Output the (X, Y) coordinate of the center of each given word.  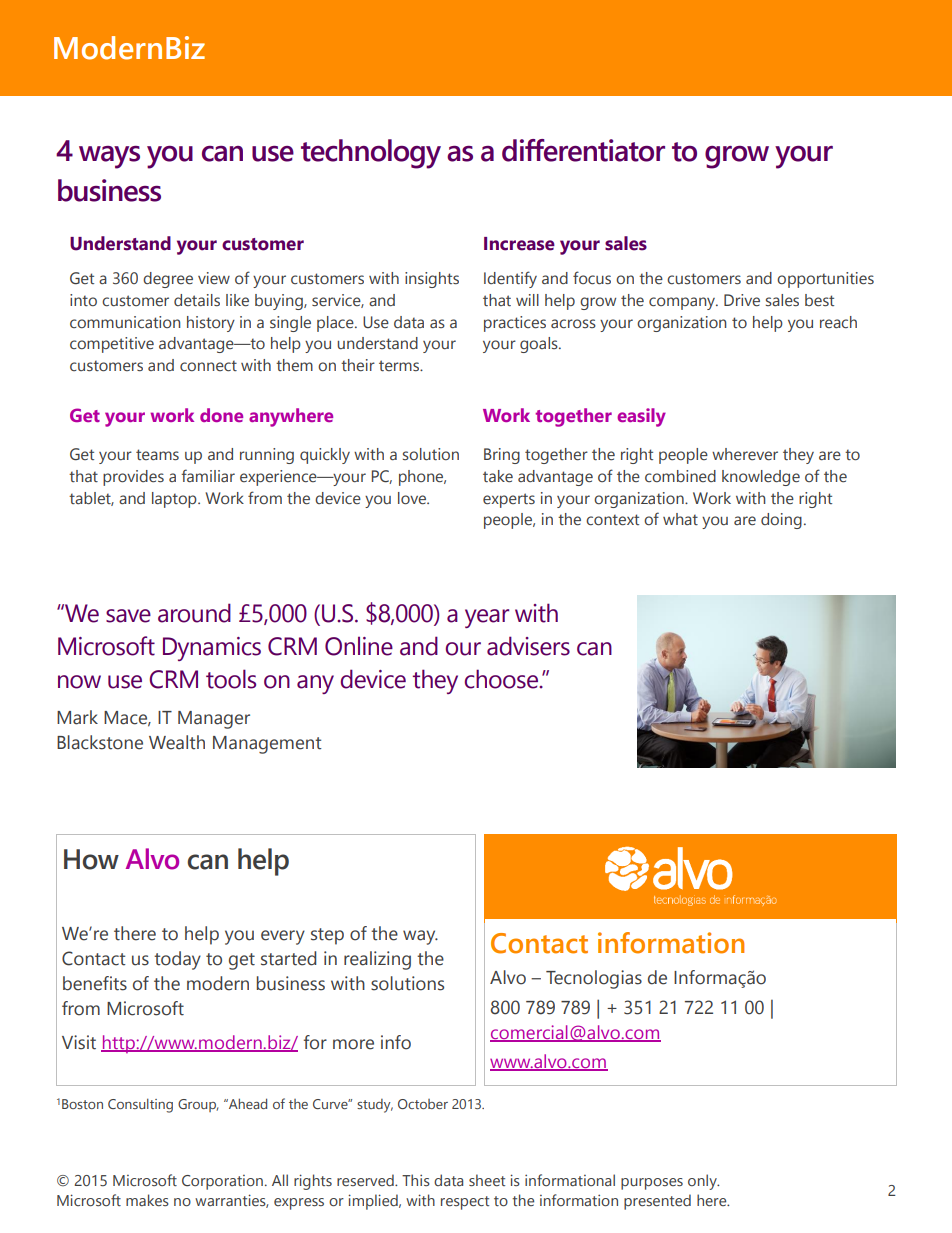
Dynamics (212, 649)
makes (147, 1200)
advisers (528, 646)
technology (371, 154)
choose (502, 679)
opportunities (825, 280)
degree (168, 280)
